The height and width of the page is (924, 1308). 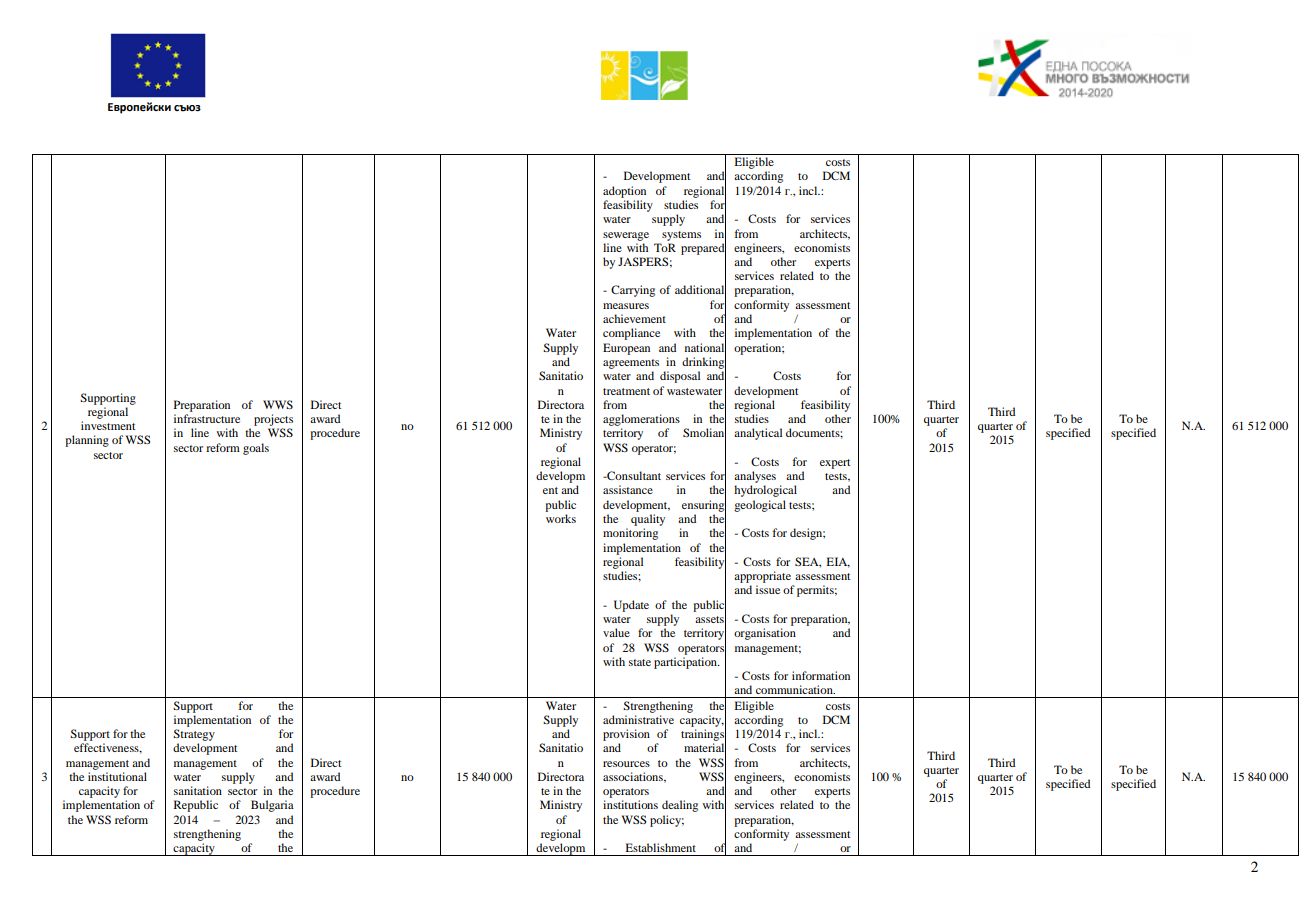 What do you see at coordinates (681, 236) in the page?
I see `systems` at bounding box center [681, 236].
